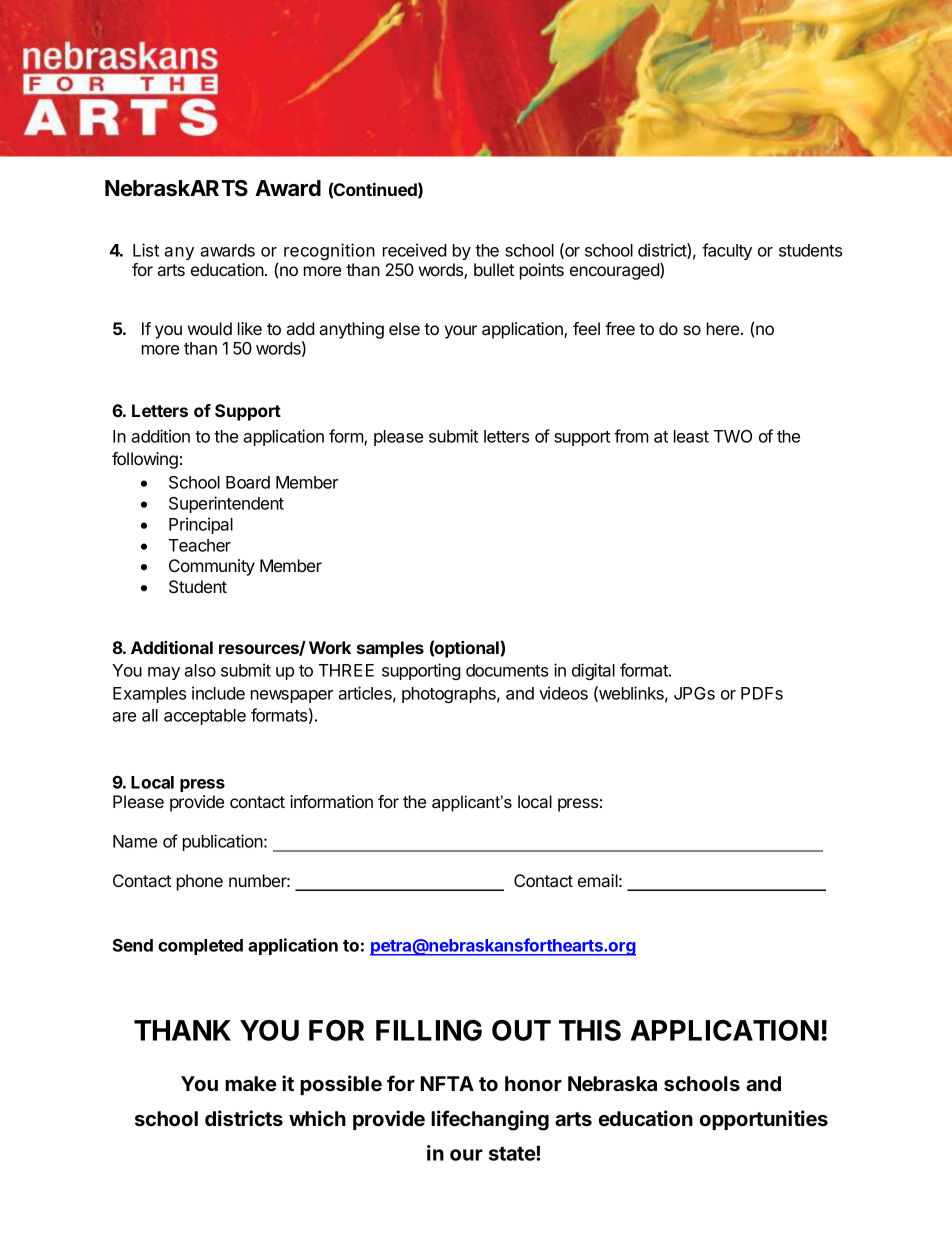 This screenshot has height=1233, width=952. Describe the element at coordinates (593, 671) in the screenshot. I see `digital` at that location.
